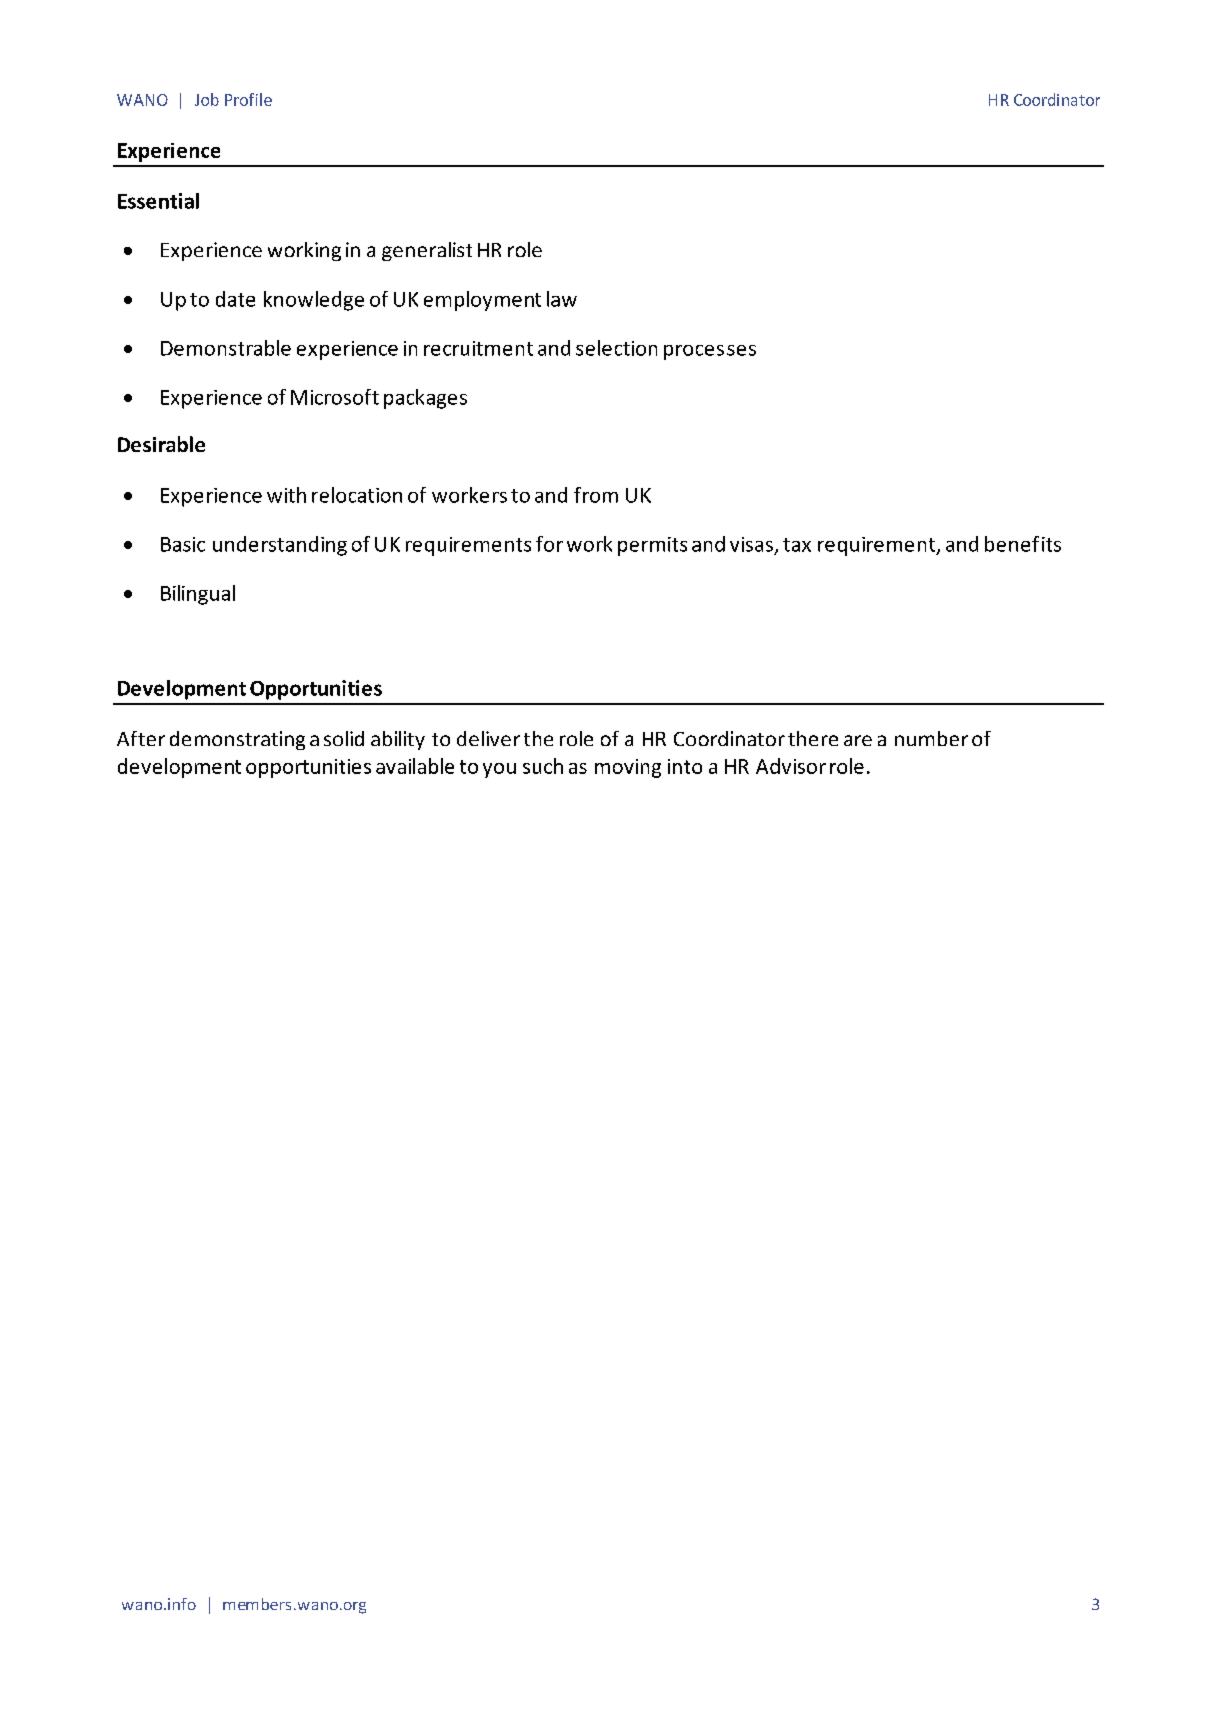 The height and width of the page is (1719, 1214). What do you see at coordinates (1023, 544) in the page?
I see `benefits` at bounding box center [1023, 544].
